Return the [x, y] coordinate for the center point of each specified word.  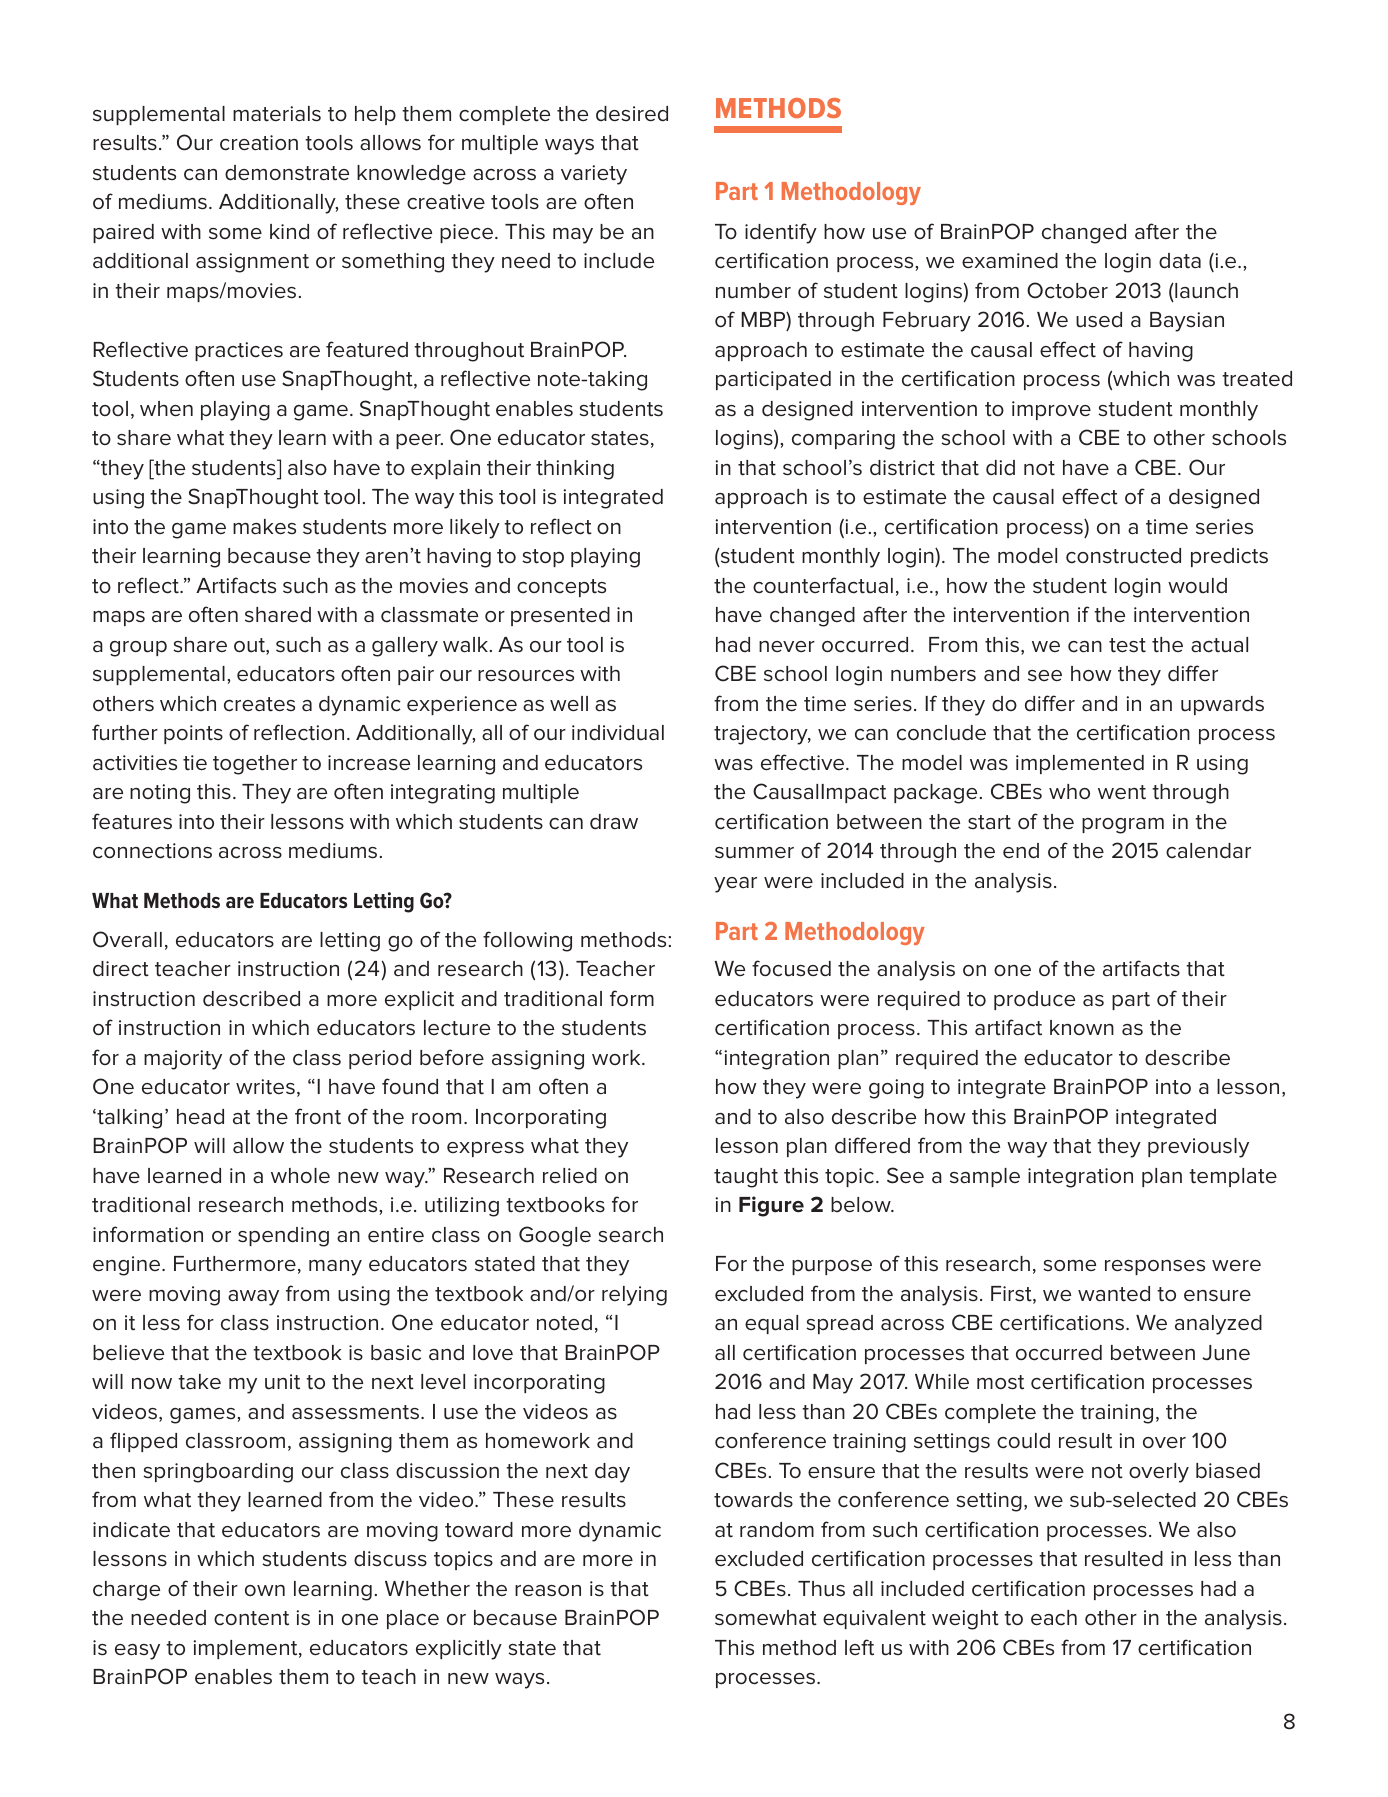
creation [259, 143]
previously [1198, 1148]
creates [259, 704]
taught [746, 1178]
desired [632, 114]
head [200, 1117]
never [787, 646]
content [251, 1618]
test [1127, 645]
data [1180, 261]
